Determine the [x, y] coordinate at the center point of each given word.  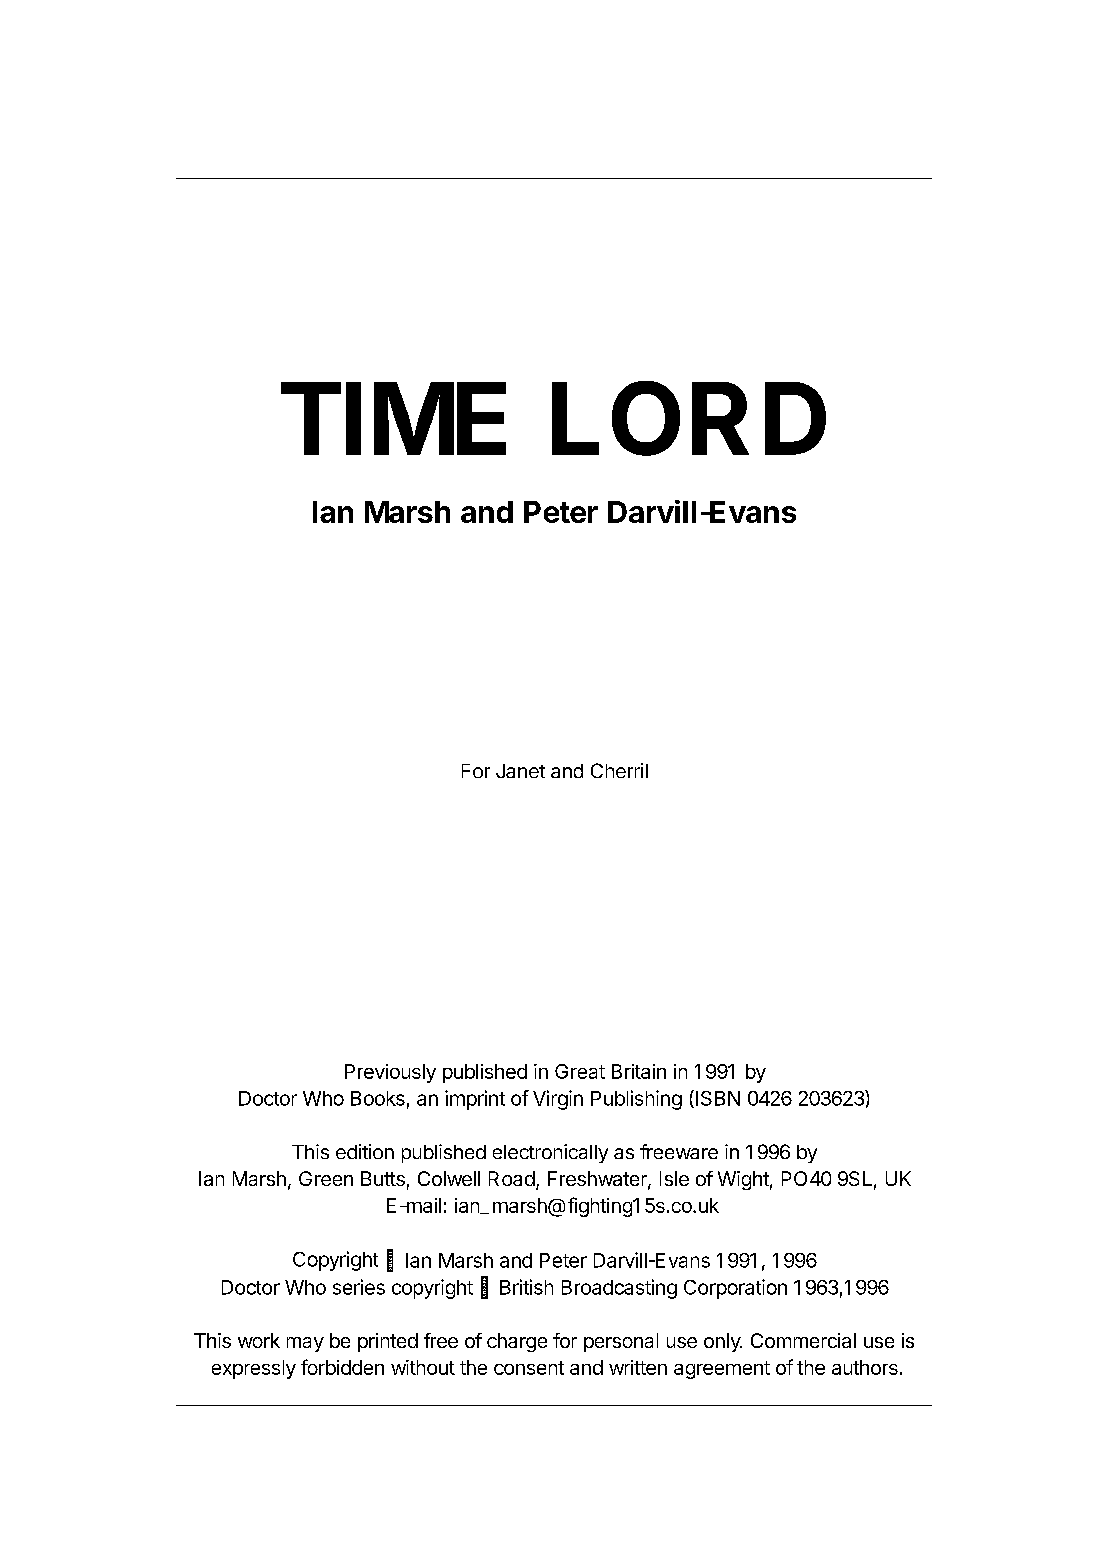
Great [580, 1071]
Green [326, 1178]
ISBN [718, 1098]
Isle [674, 1178]
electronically [550, 1153]
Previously [390, 1073]
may [305, 1344]
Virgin [558, 1100]
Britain [639, 1071]
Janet [520, 771]
